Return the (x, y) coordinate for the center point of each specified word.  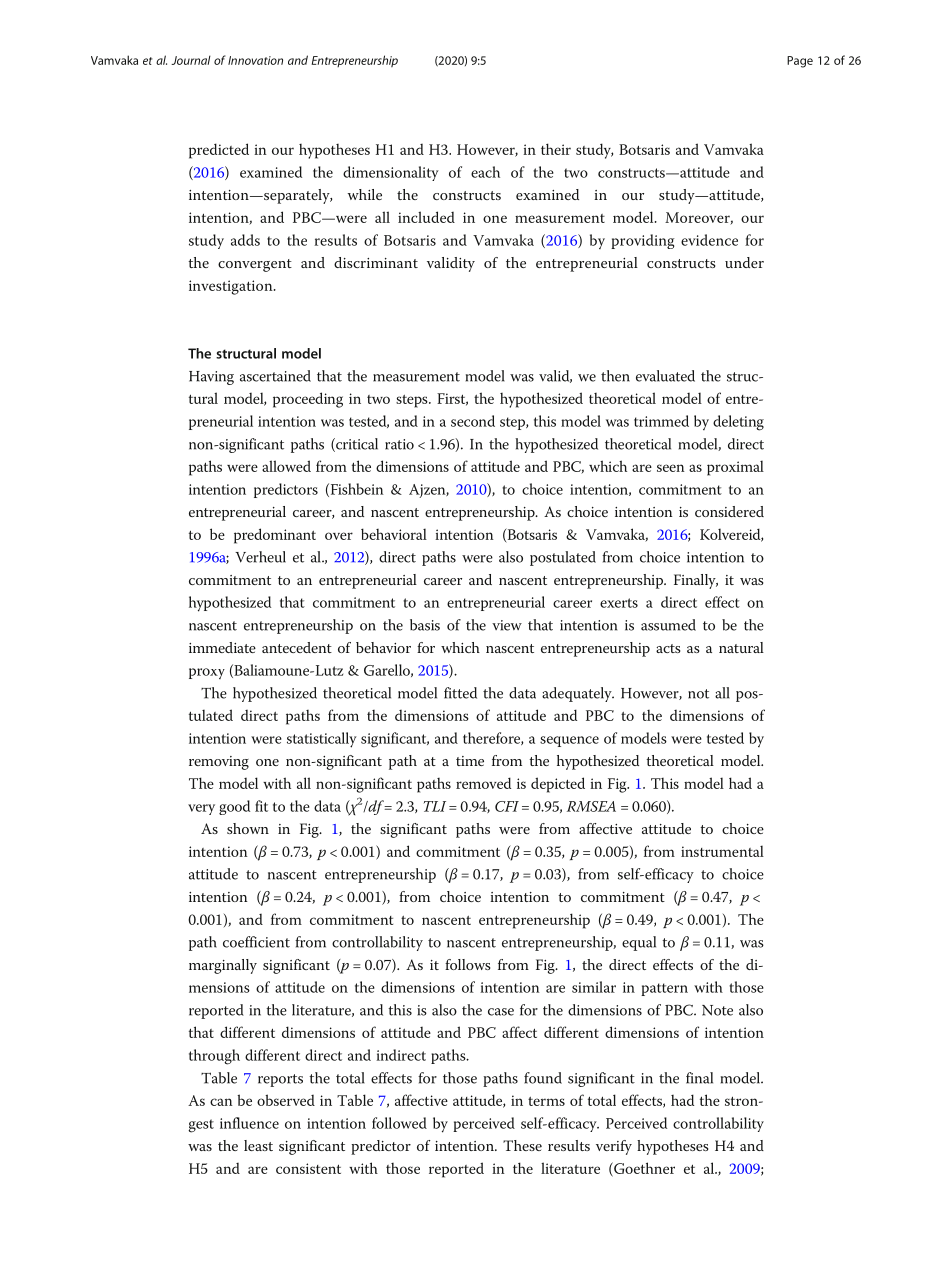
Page (800, 62)
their (556, 149)
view (507, 625)
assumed (668, 625)
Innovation (255, 60)
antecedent (297, 647)
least (258, 1145)
